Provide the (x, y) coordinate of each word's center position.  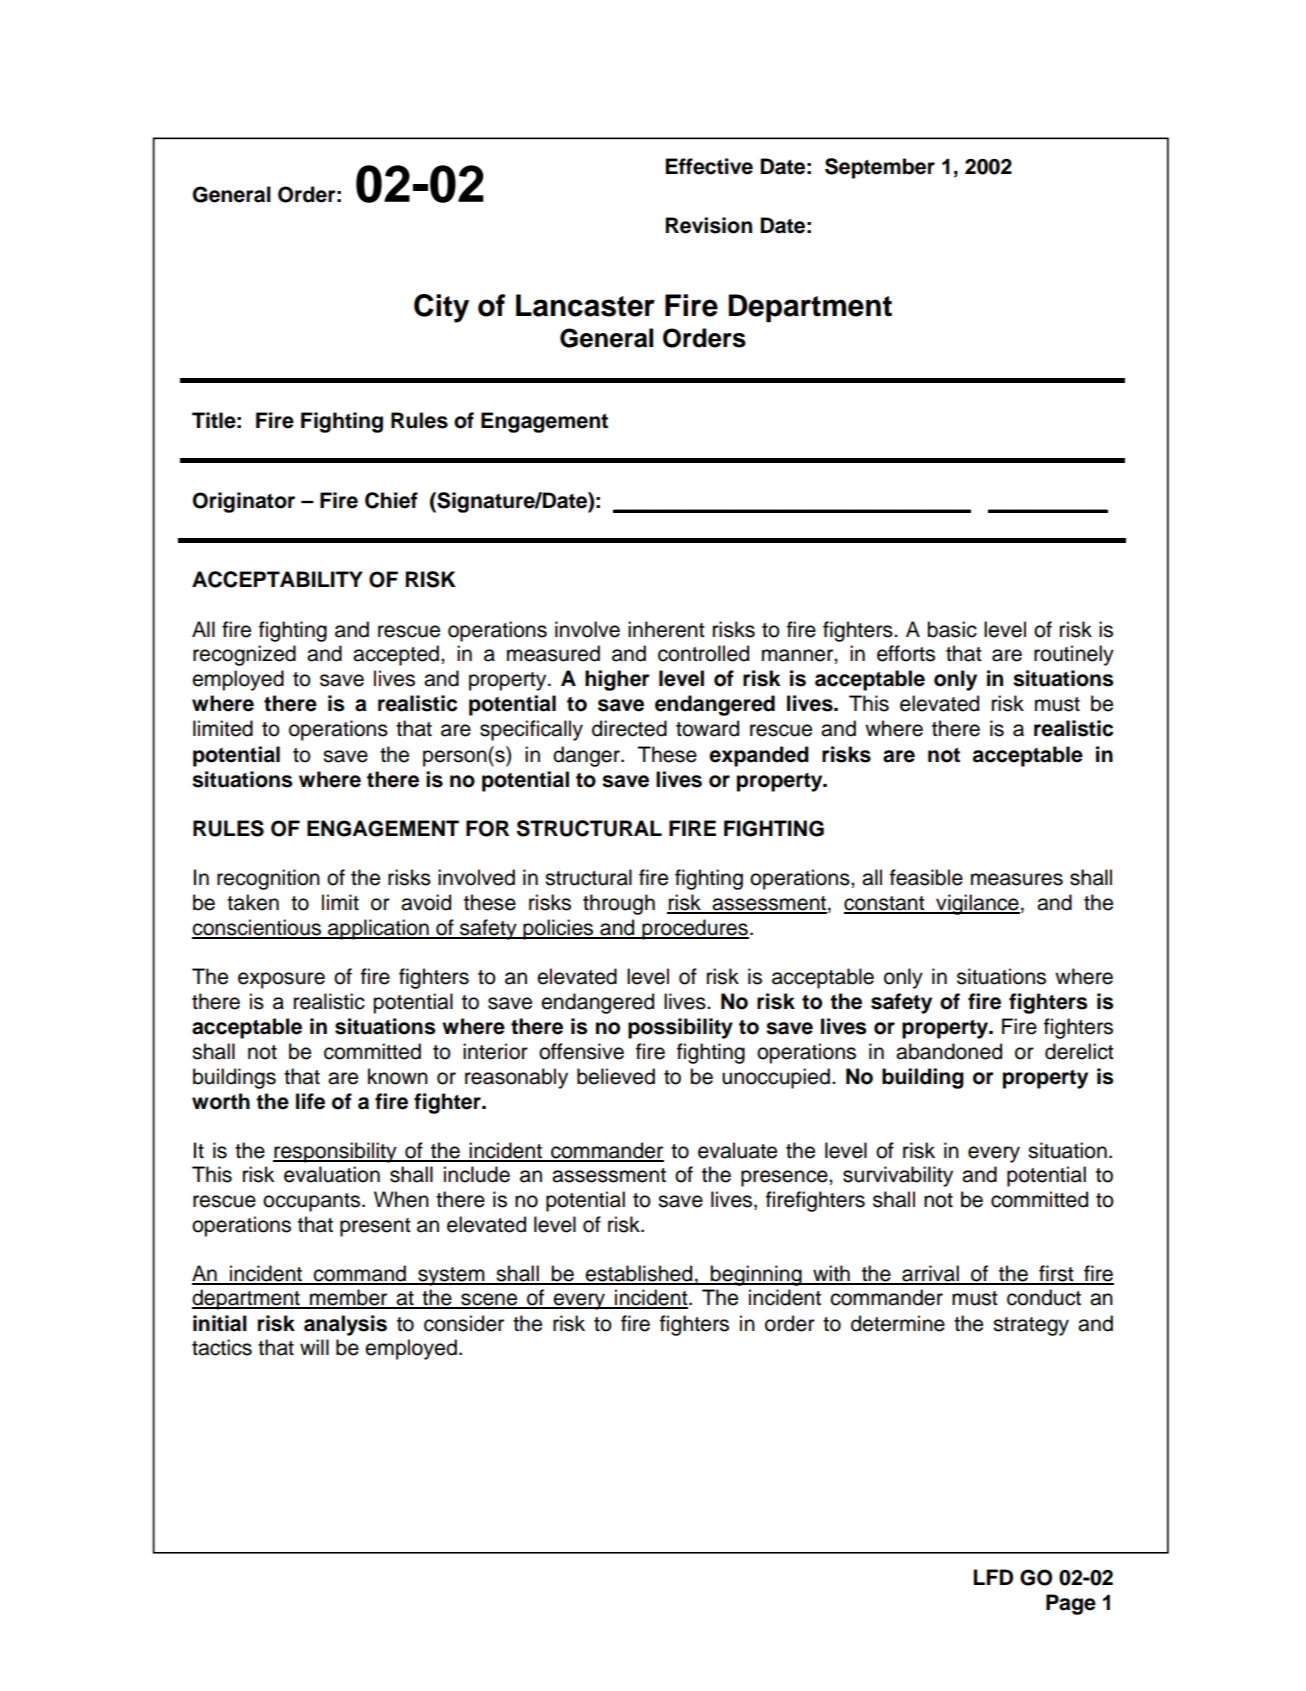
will (314, 1347)
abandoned (949, 1051)
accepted (396, 655)
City (441, 308)
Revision (709, 225)
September (880, 168)
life (310, 1101)
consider (464, 1323)
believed (616, 1076)
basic (952, 629)
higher (617, 680)
